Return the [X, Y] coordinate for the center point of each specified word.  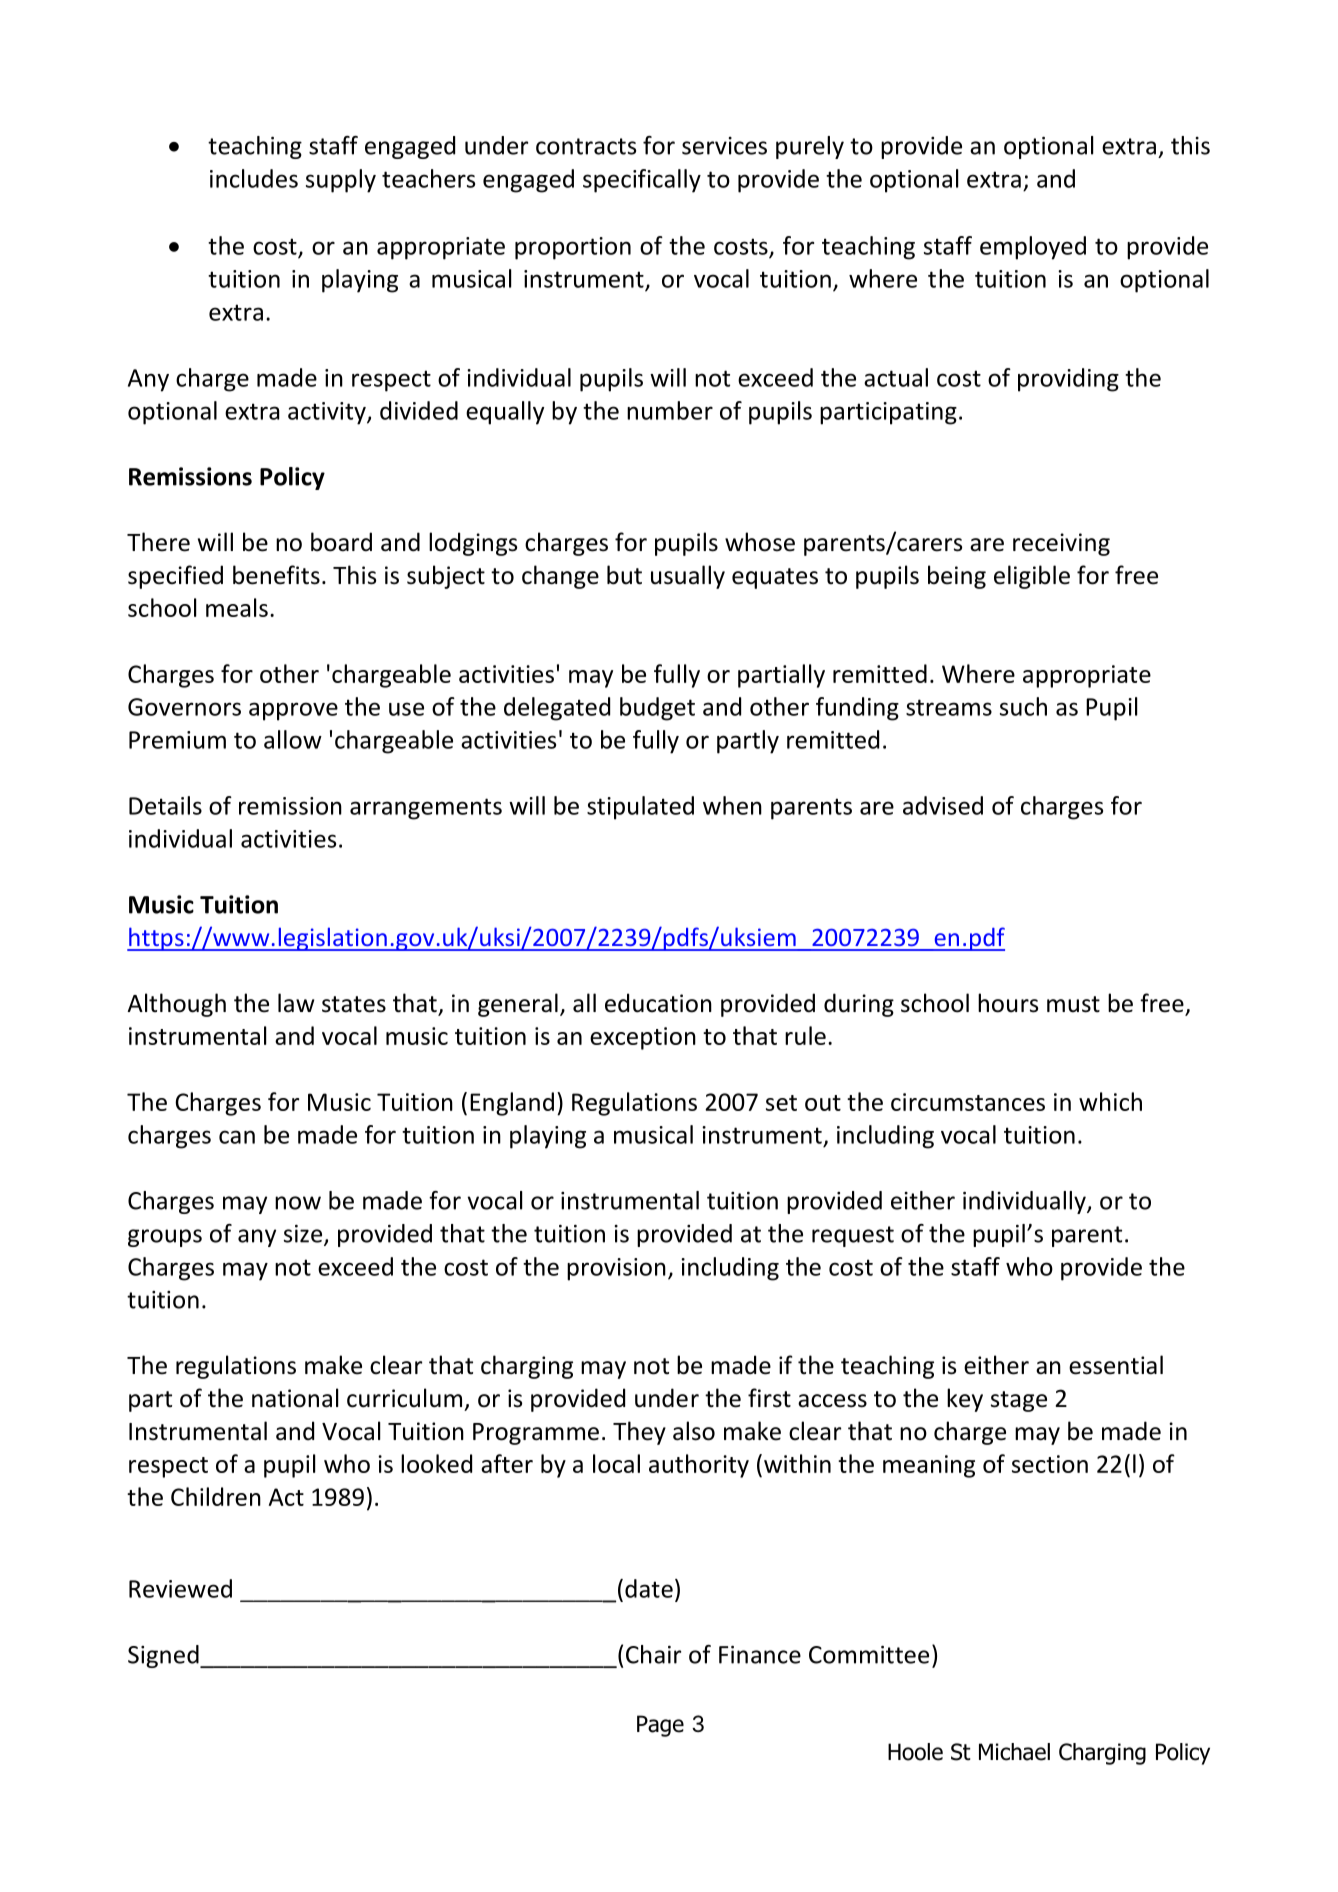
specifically [642, 181]
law [296, 1003]
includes [254, 178]
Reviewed [180, 1588]
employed [1033, 248]
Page [660, 1726]
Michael [1014, 1752]
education [658, 1003]
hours [1008, 1003]
